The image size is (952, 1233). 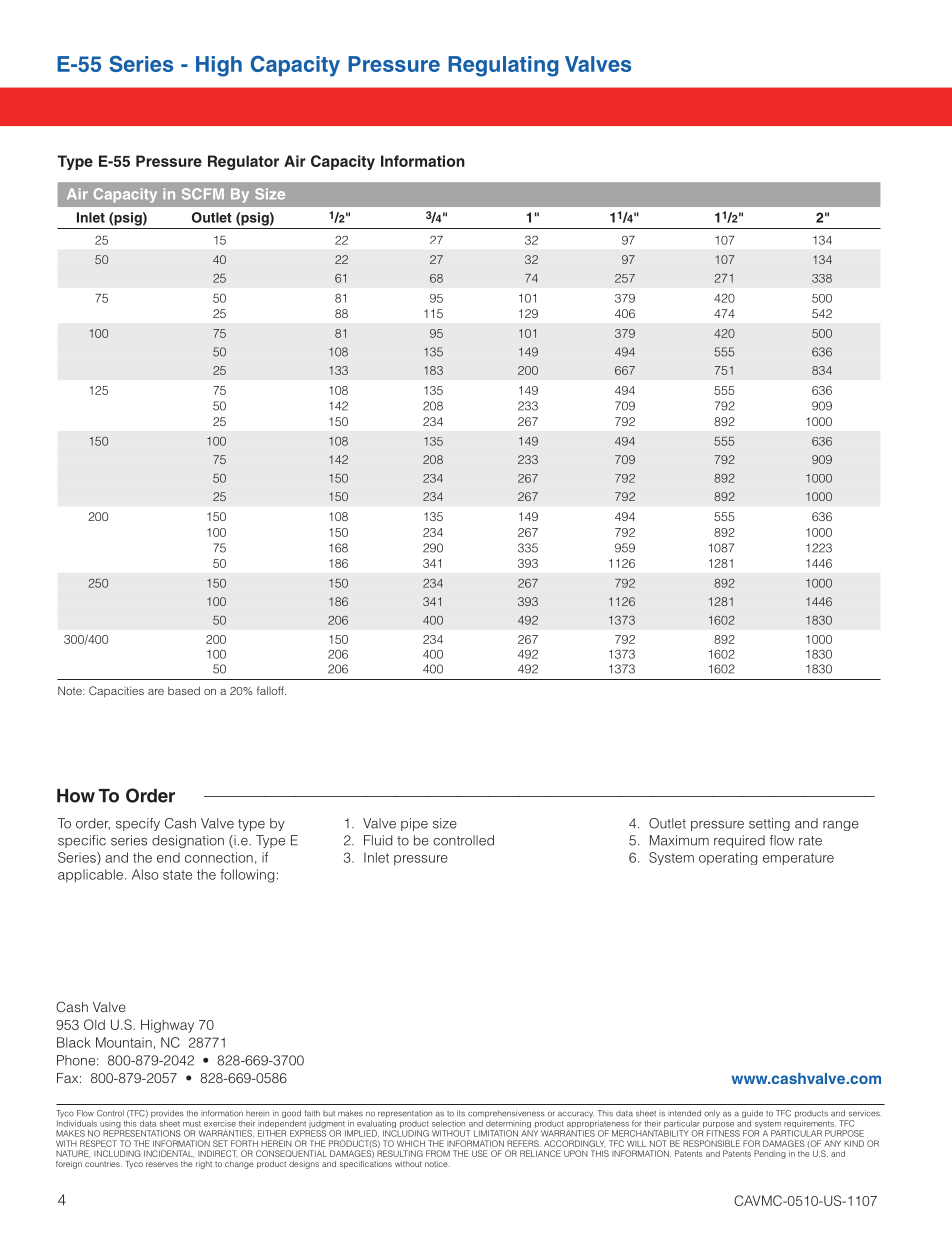 I want to click on based, so click(x=184, y=690).
